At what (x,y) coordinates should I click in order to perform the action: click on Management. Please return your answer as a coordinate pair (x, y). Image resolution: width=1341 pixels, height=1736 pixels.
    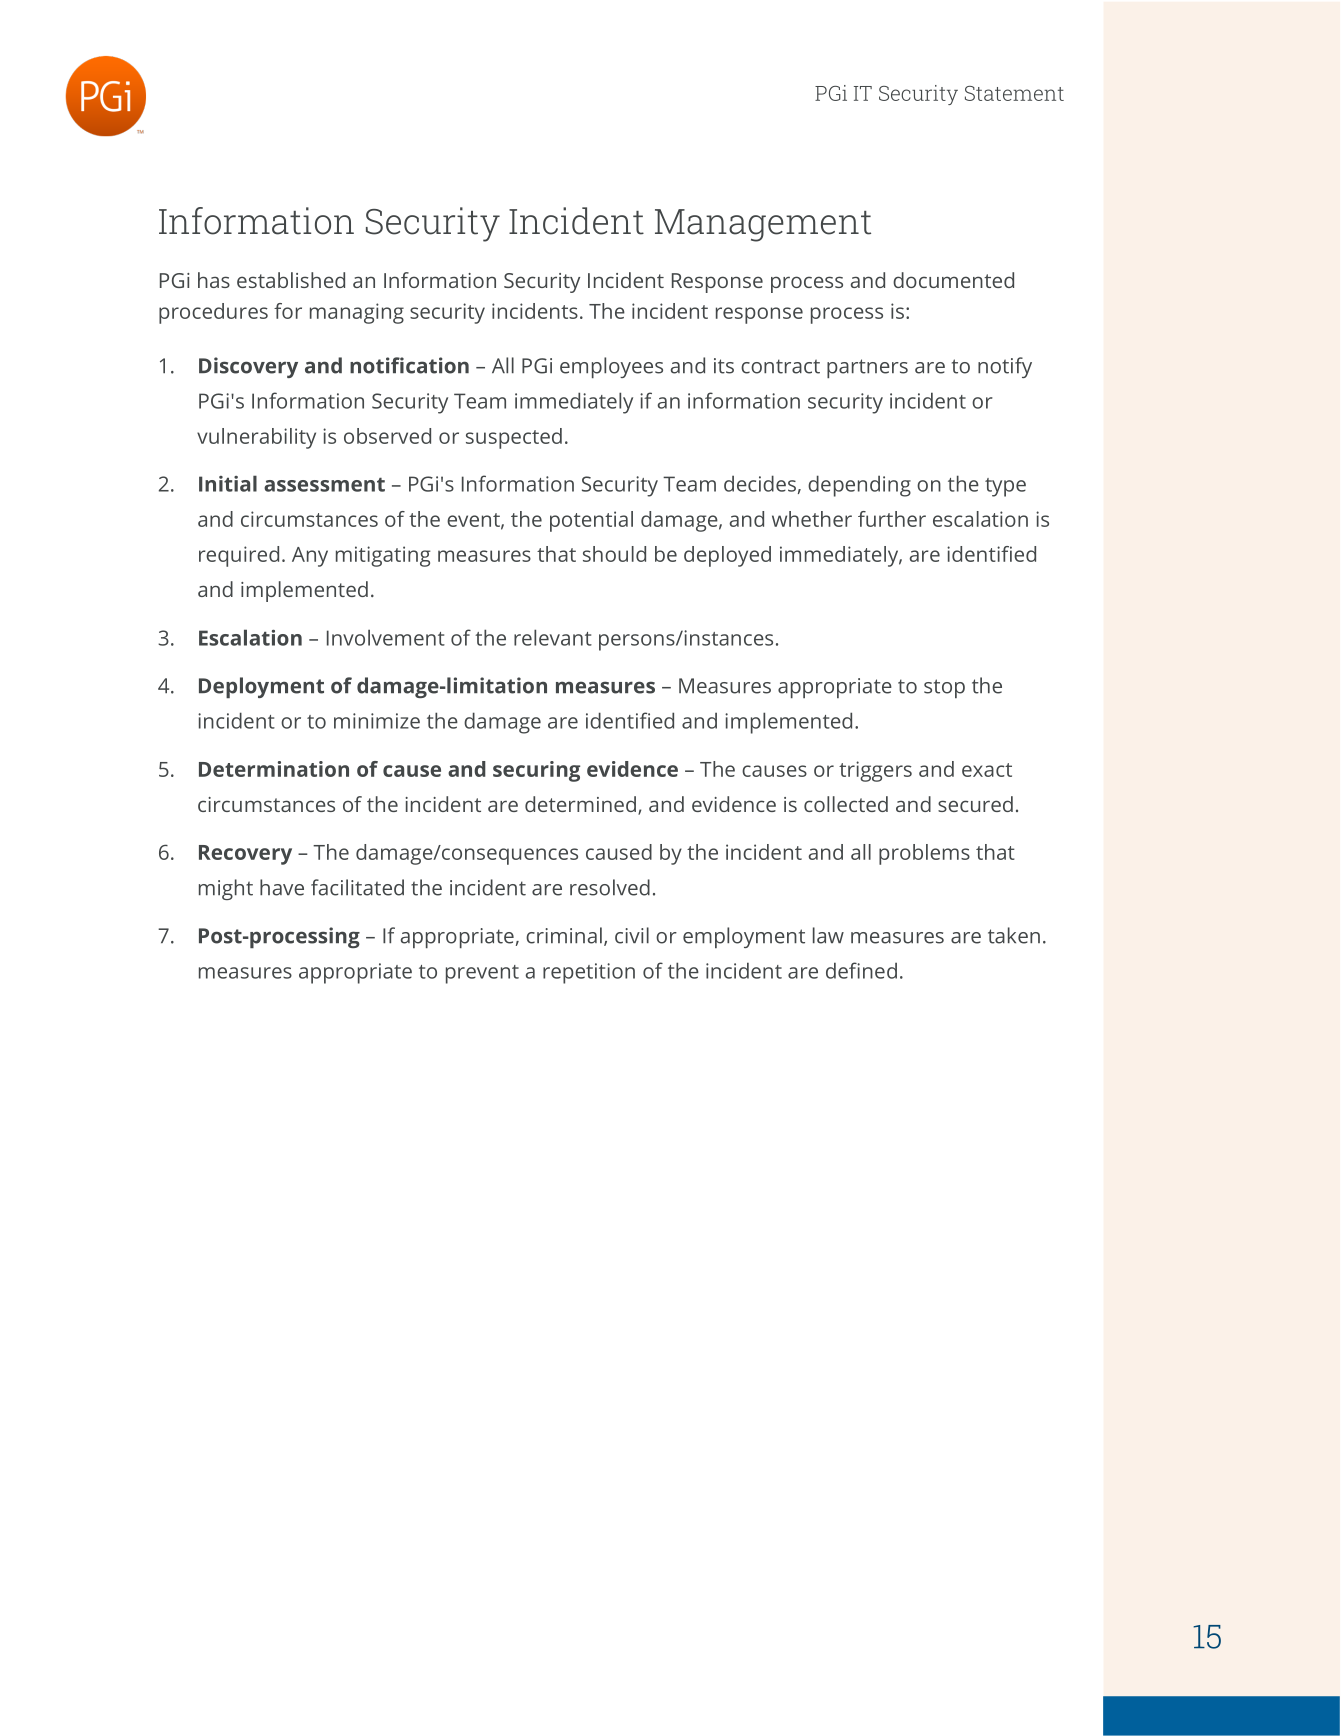
    Looking at the image, I should click on (763, 225).
